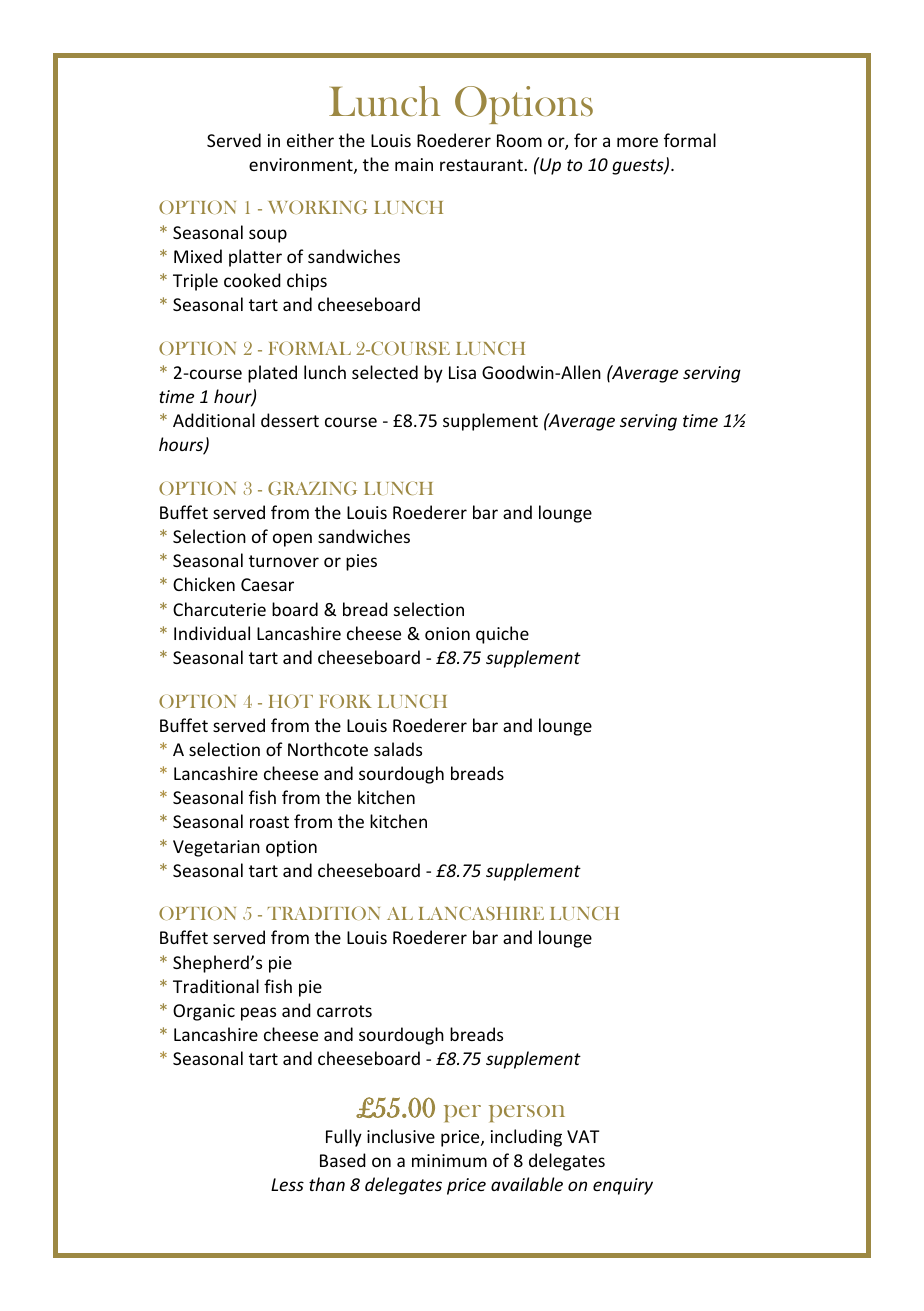  What do you see at coordinates (268, 236) in the screenshot?
I see `soup` at bounding box center [268, 236].
